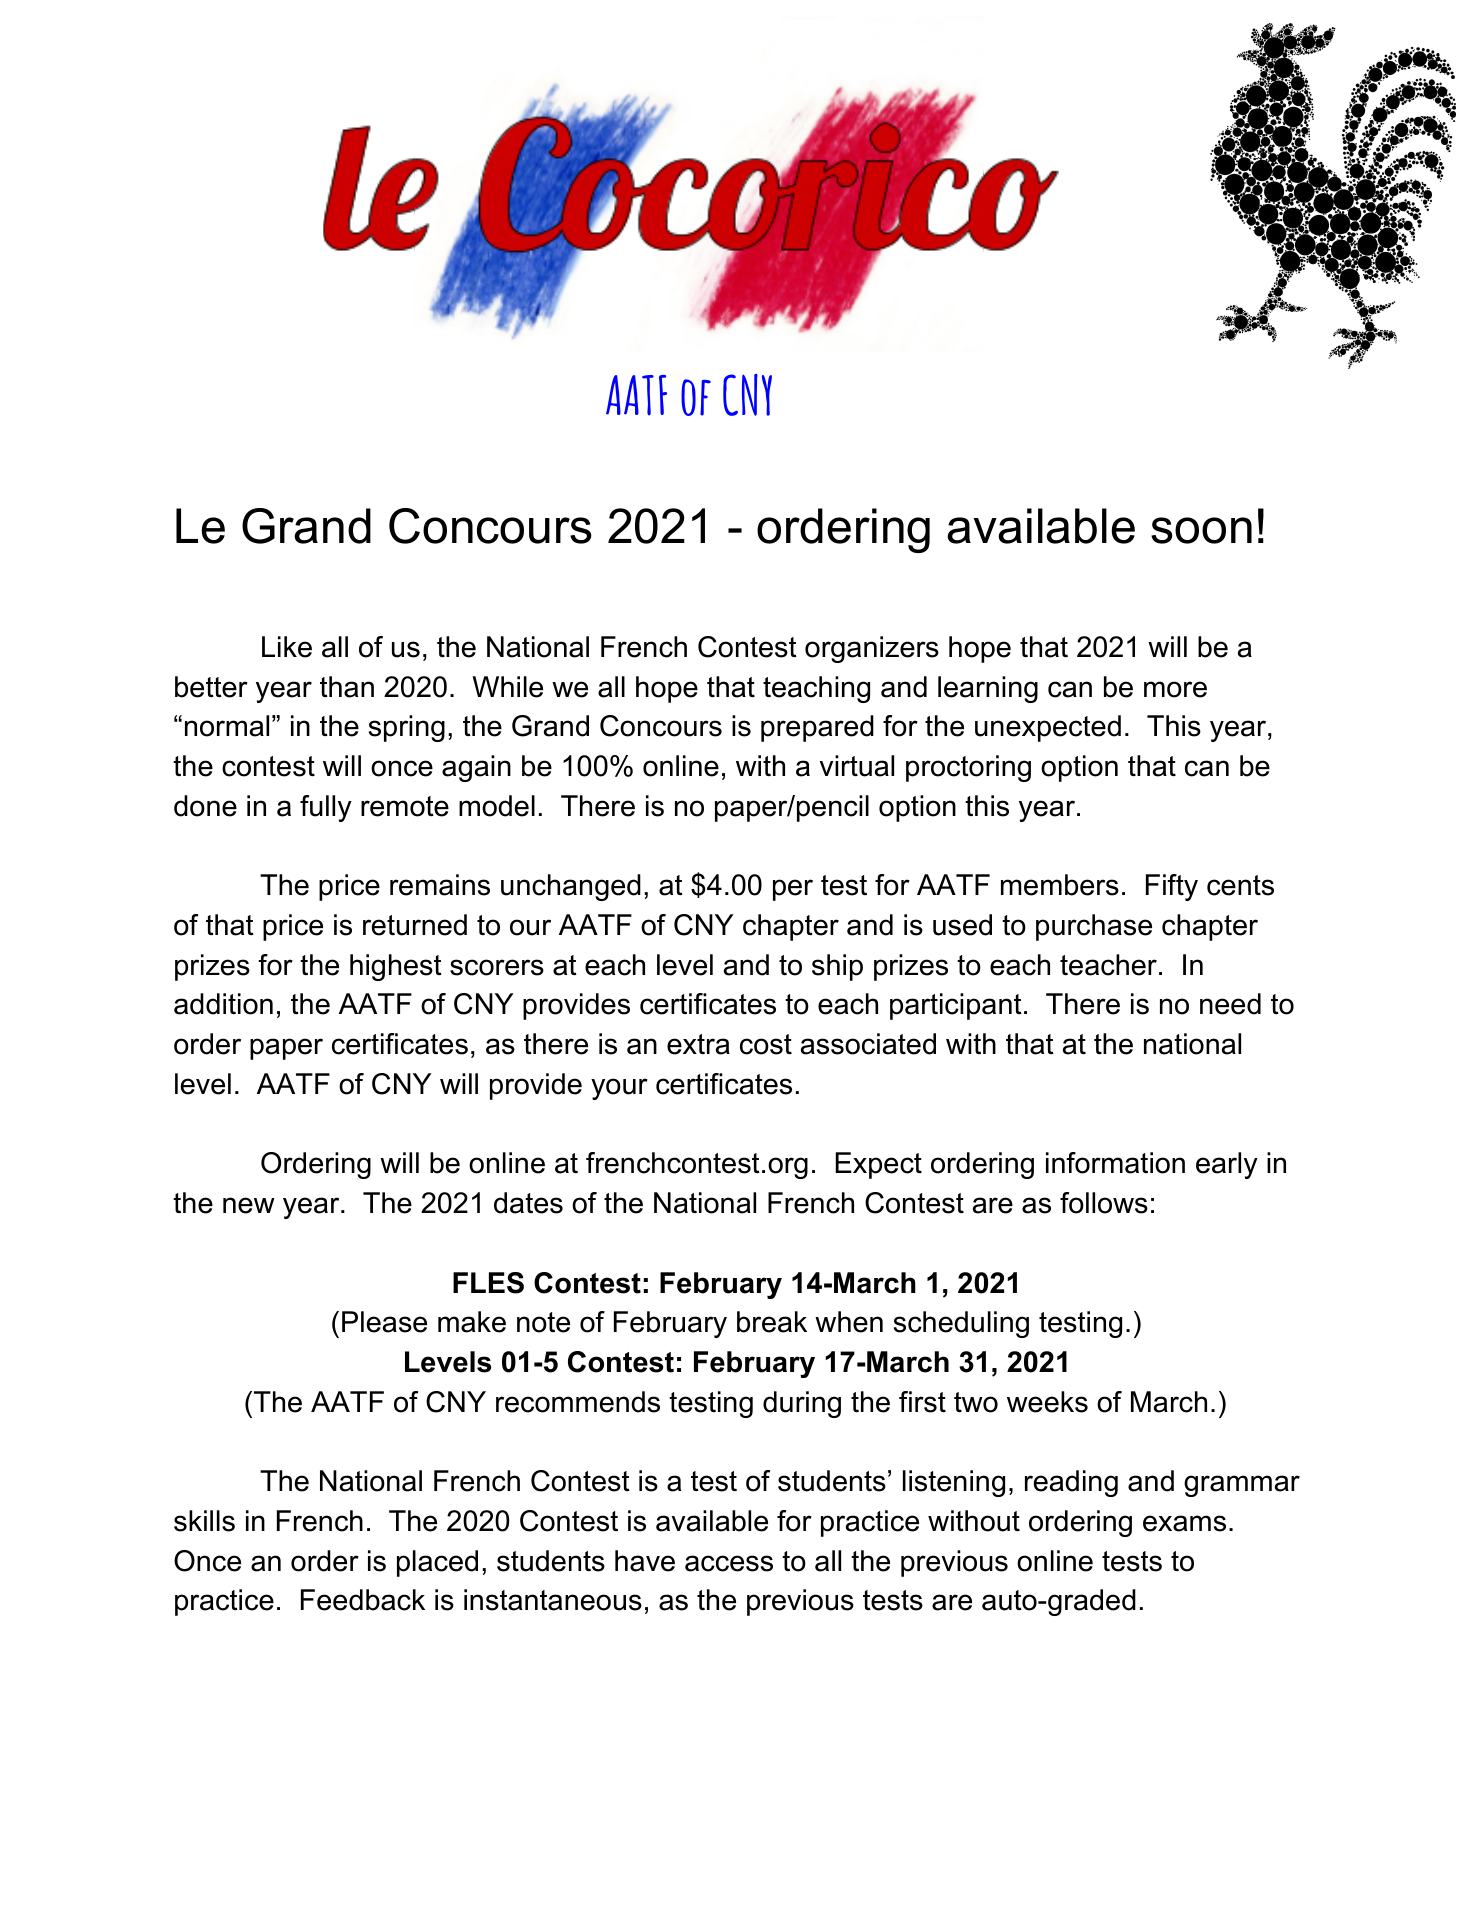 The height and width of the screenshot is (1907, 1474). What do you see at coordinates (872, 649) in the screenshot?
I see `organizers` at bounding box center [872, 649].
